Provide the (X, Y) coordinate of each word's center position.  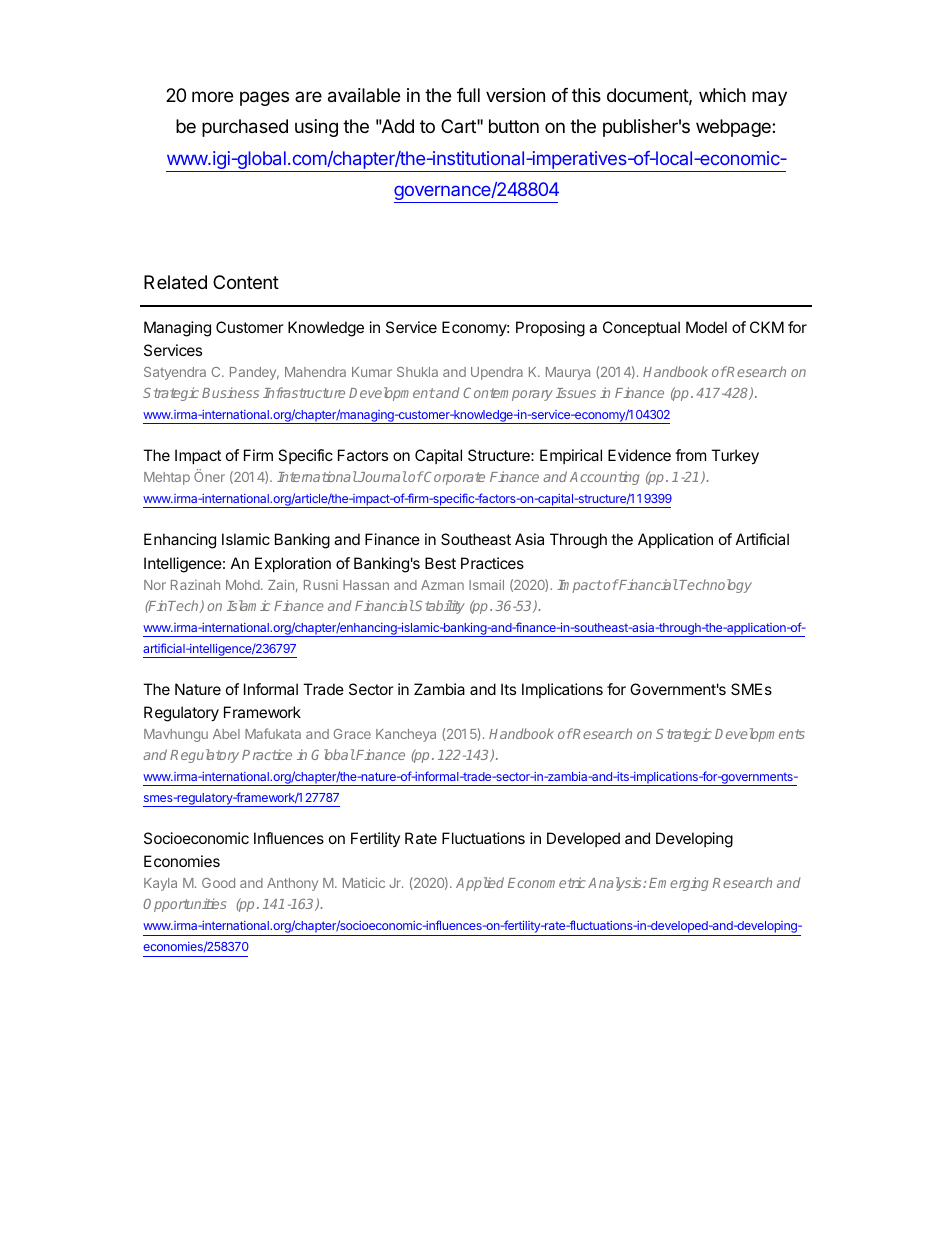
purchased (245, 128)
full (468, 95)
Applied (480, 884)
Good (218, 883)
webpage (734, 128)
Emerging (678, 884)
